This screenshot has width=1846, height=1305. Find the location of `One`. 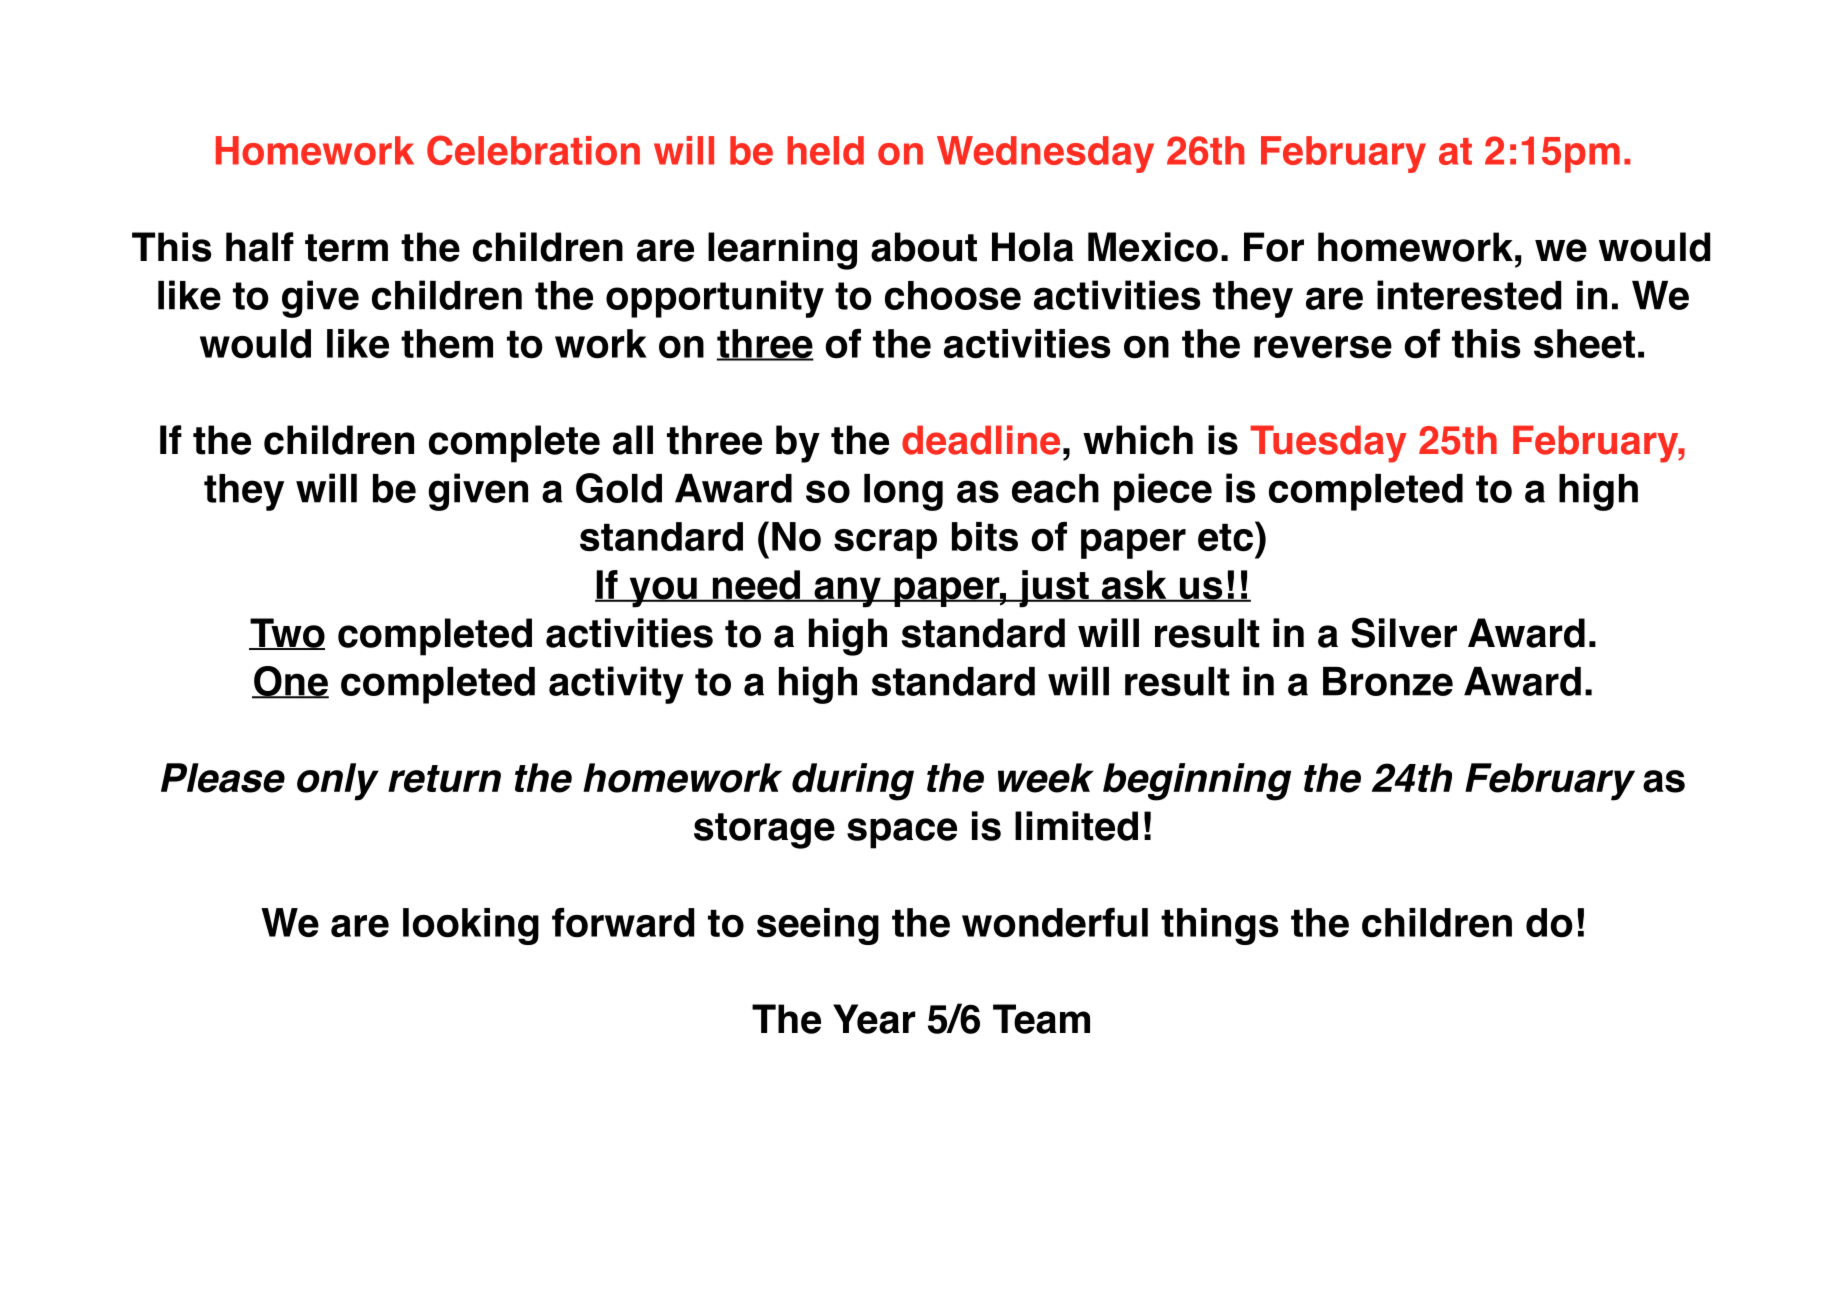

One is located at coordinates (290, 682).
